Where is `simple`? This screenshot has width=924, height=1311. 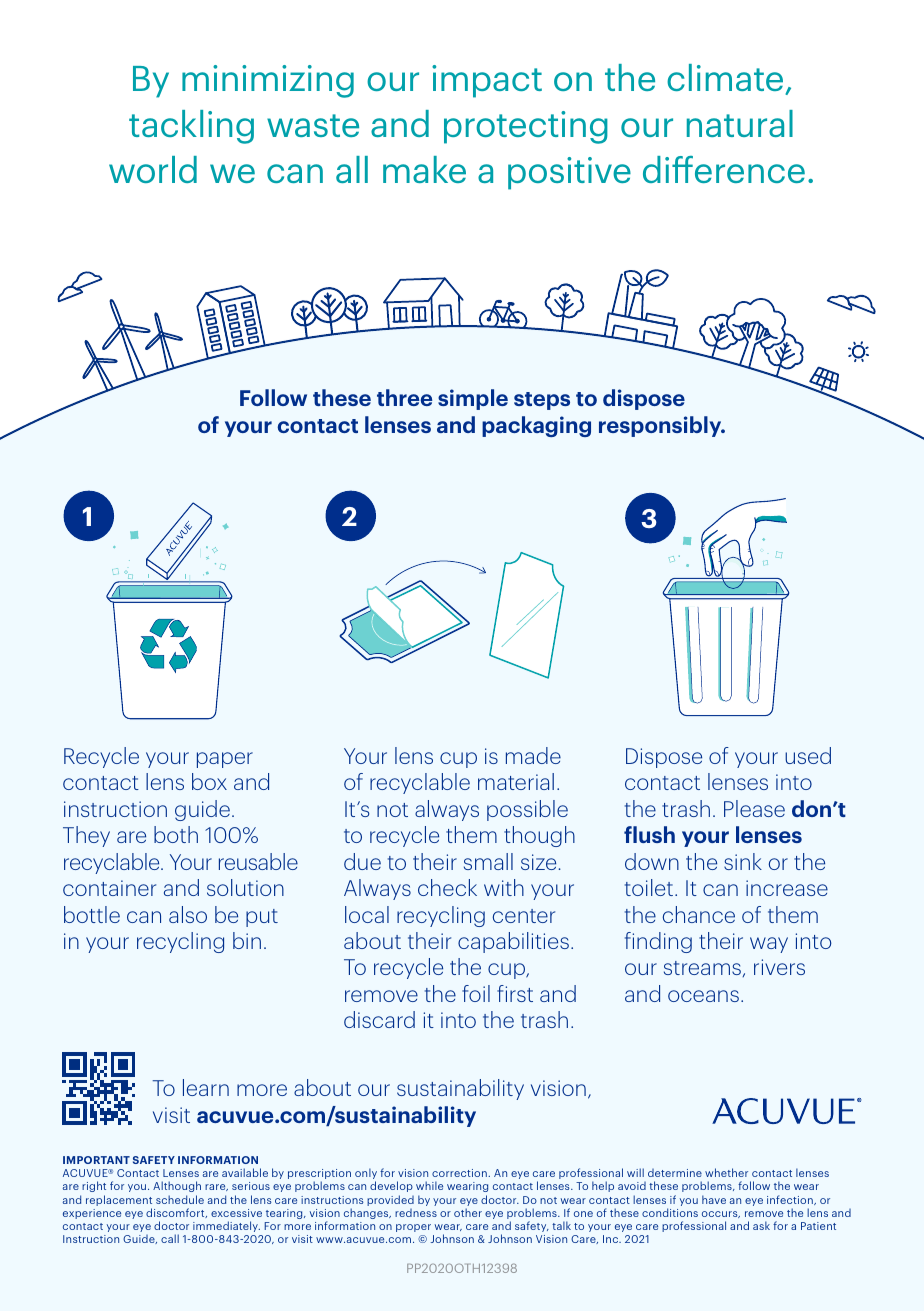 simple is located at coordinates (473, 399).
